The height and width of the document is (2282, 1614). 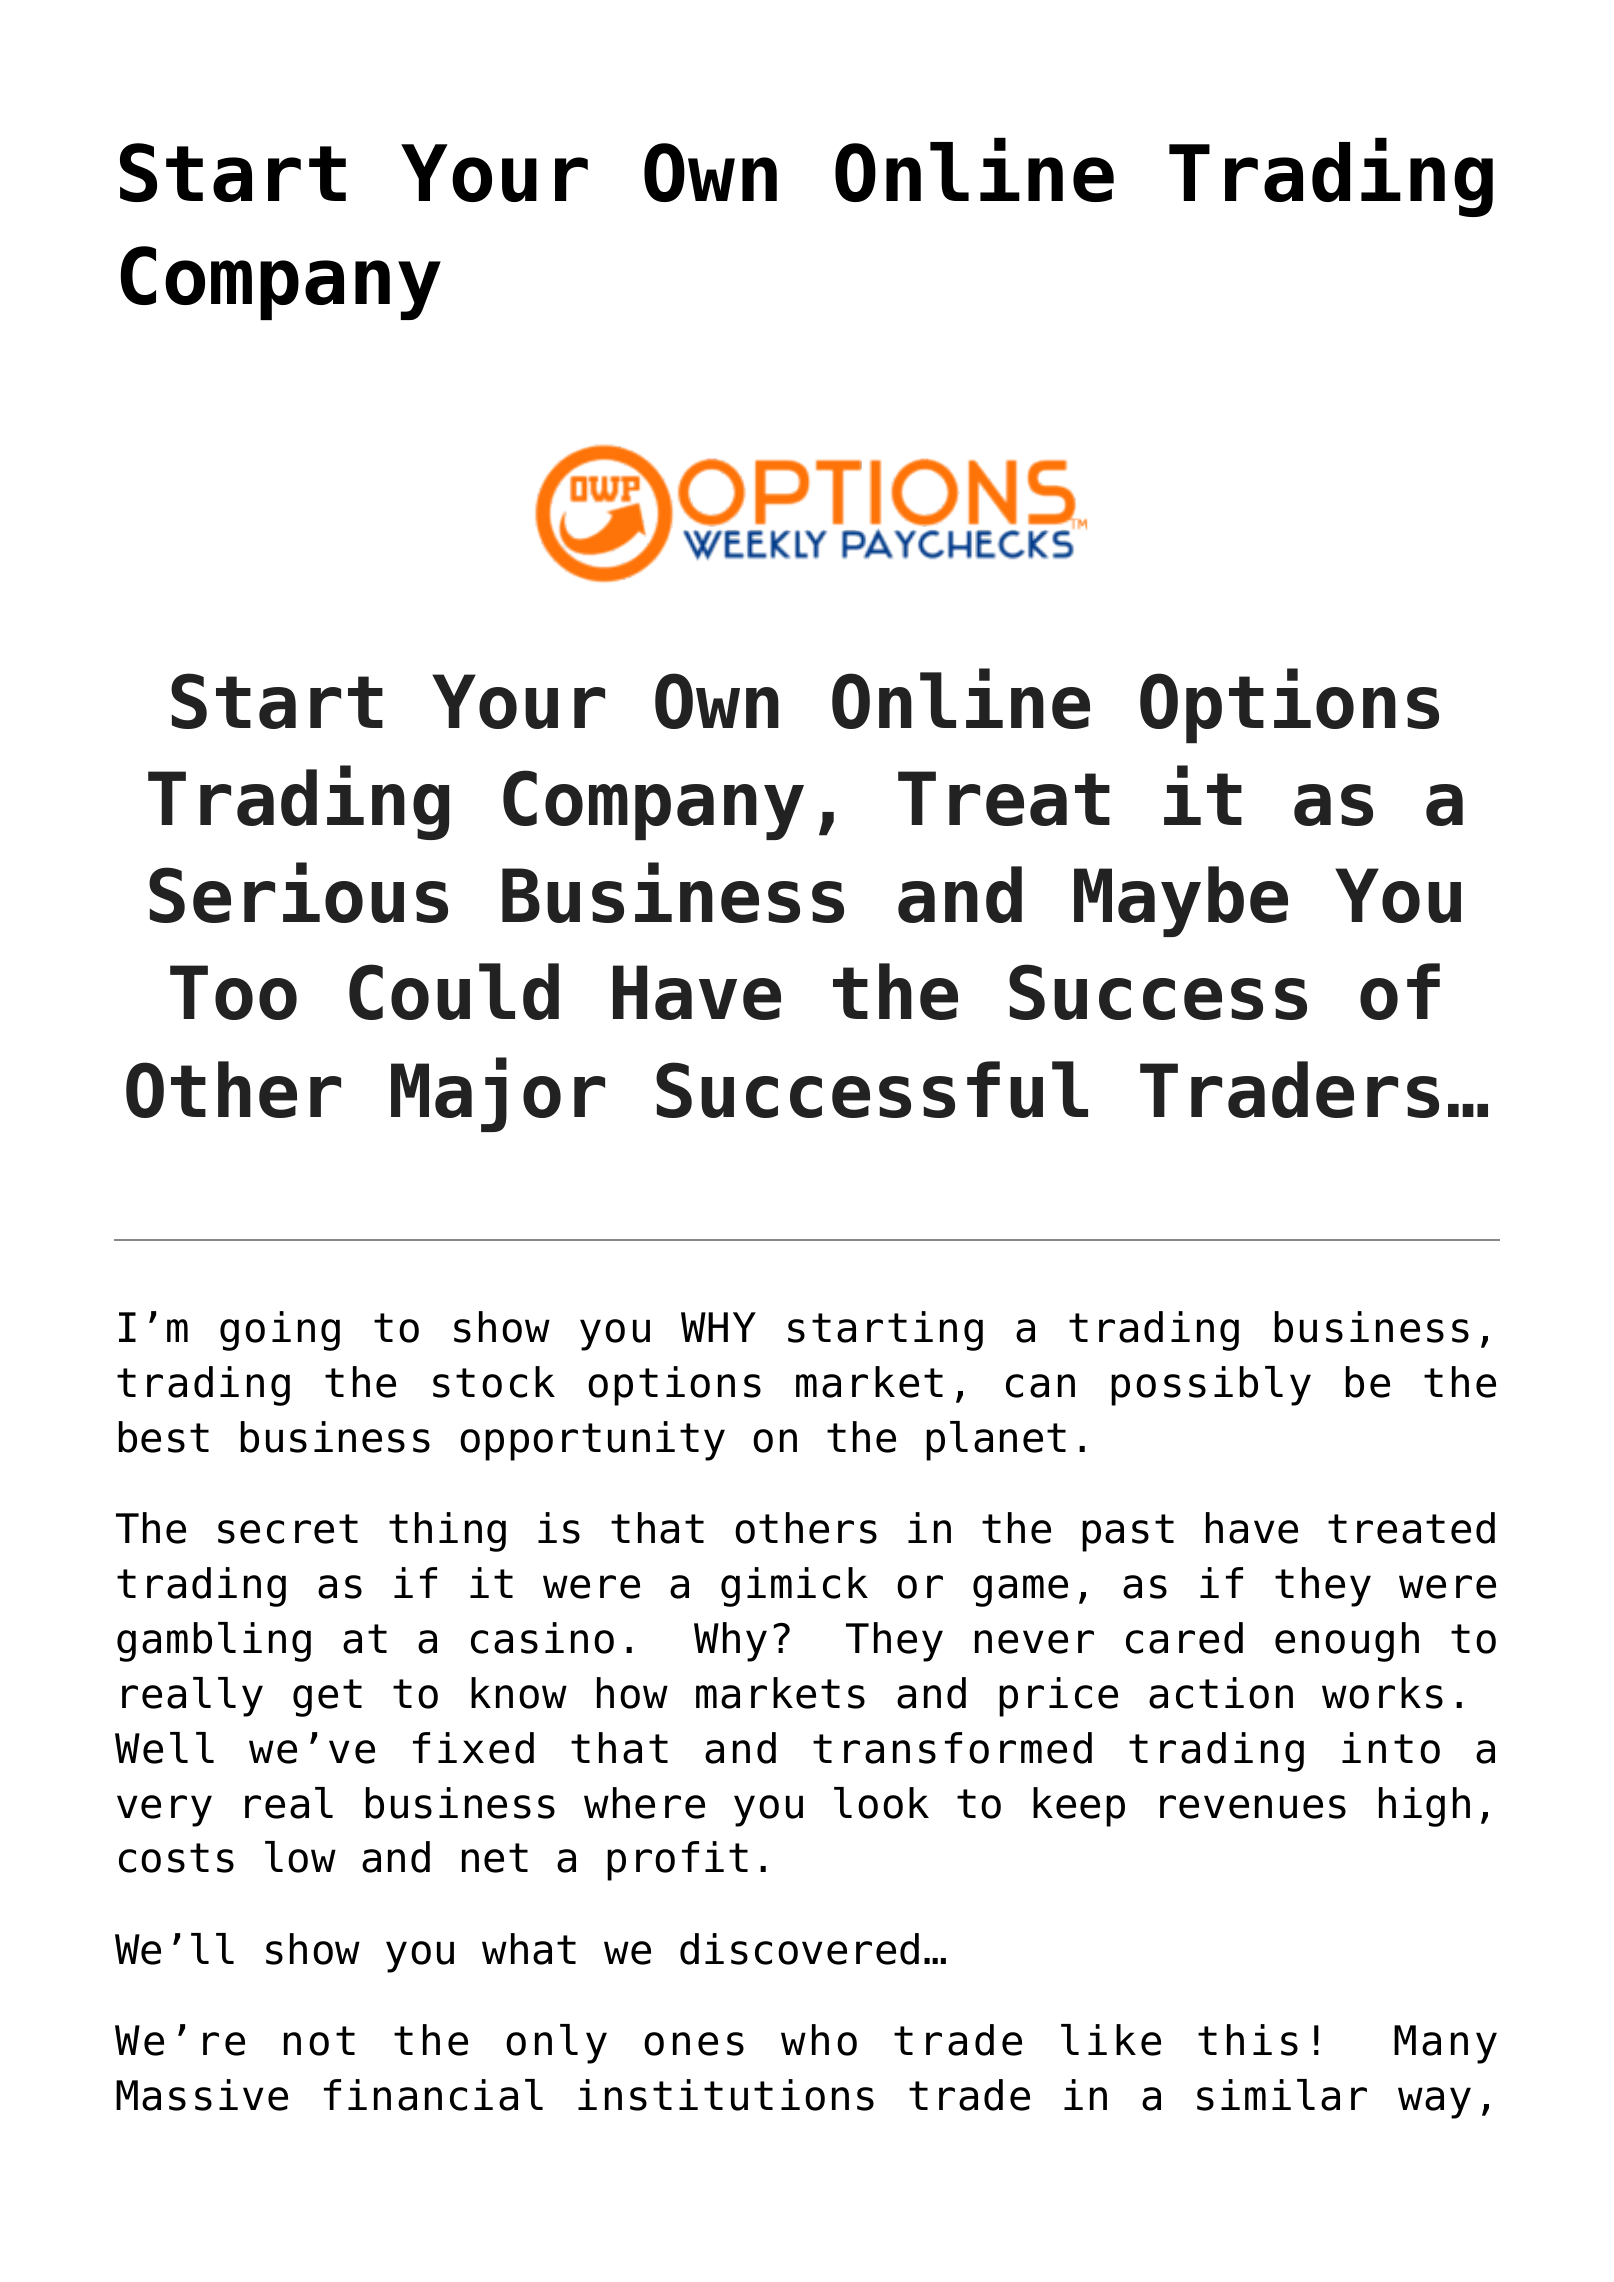 I want to click on going, so click(x=280, y=1331).
